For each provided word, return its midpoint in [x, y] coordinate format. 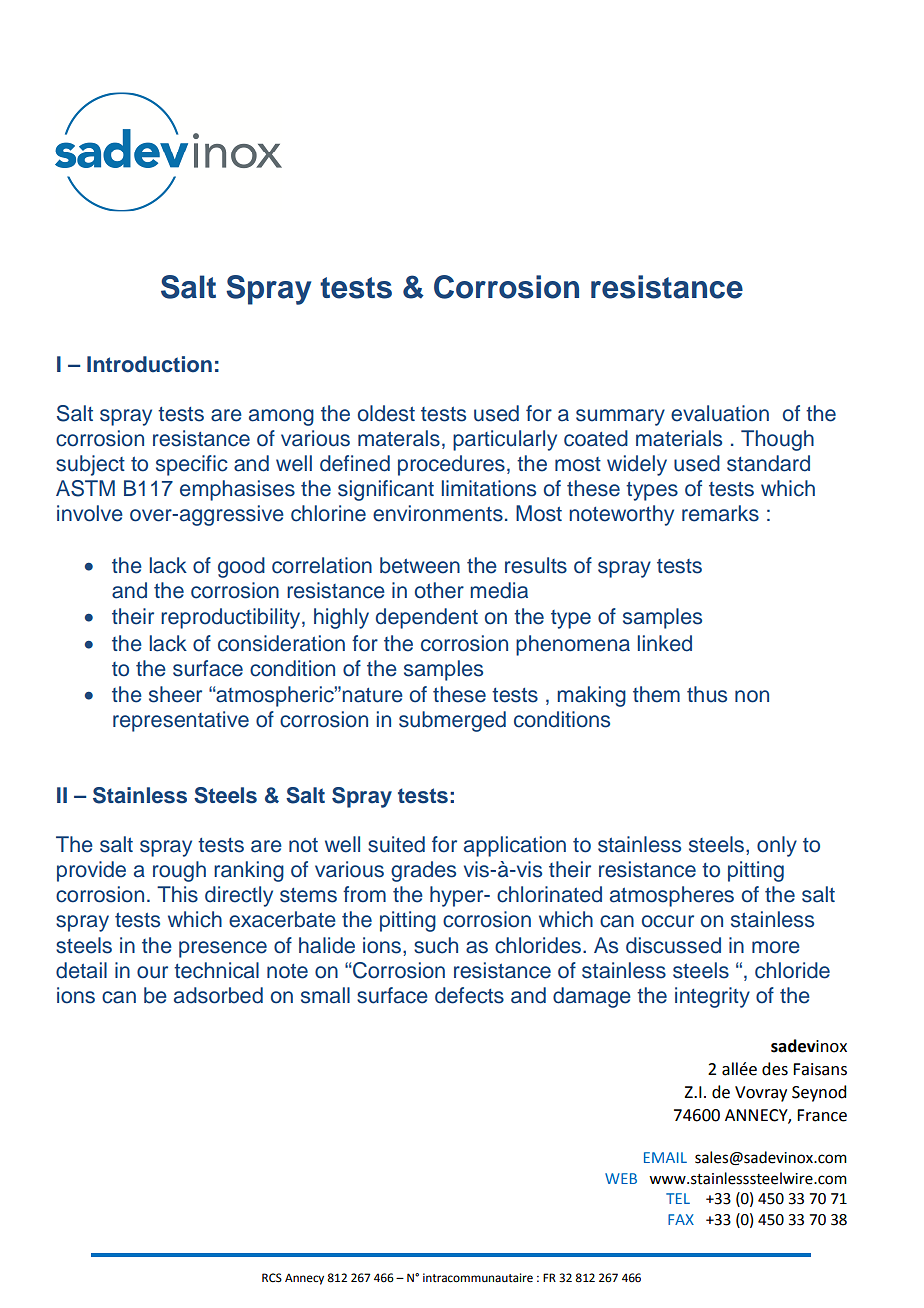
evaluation [720, 413]
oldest [386, 413]
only [777, 846]
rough [179, 871]
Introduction [149, 364]
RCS [272, 1278]
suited [396, 844]
